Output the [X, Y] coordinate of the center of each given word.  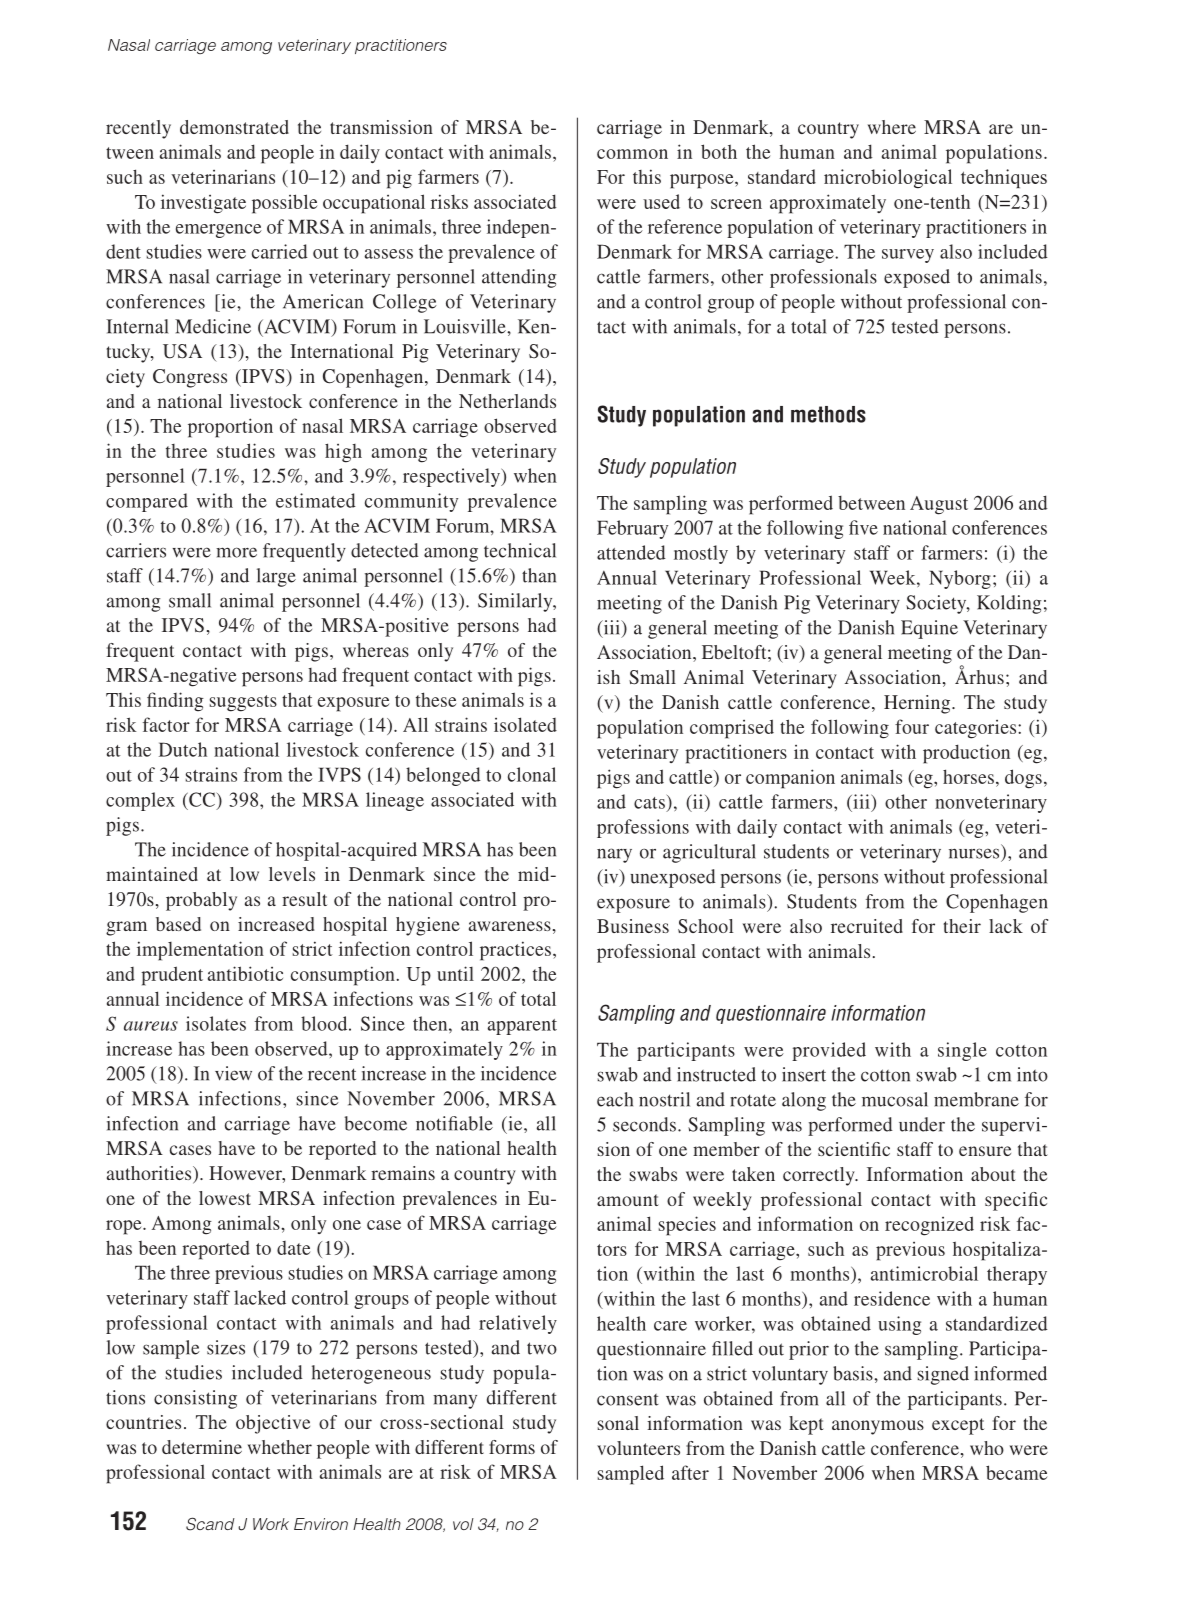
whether [280, 1447]
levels [292, 874]
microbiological [888, 178]
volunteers [638, 1448]
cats [649, 803]
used [661, 201]
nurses [974, 853]
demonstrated [234, 127]
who [987, 1448]
